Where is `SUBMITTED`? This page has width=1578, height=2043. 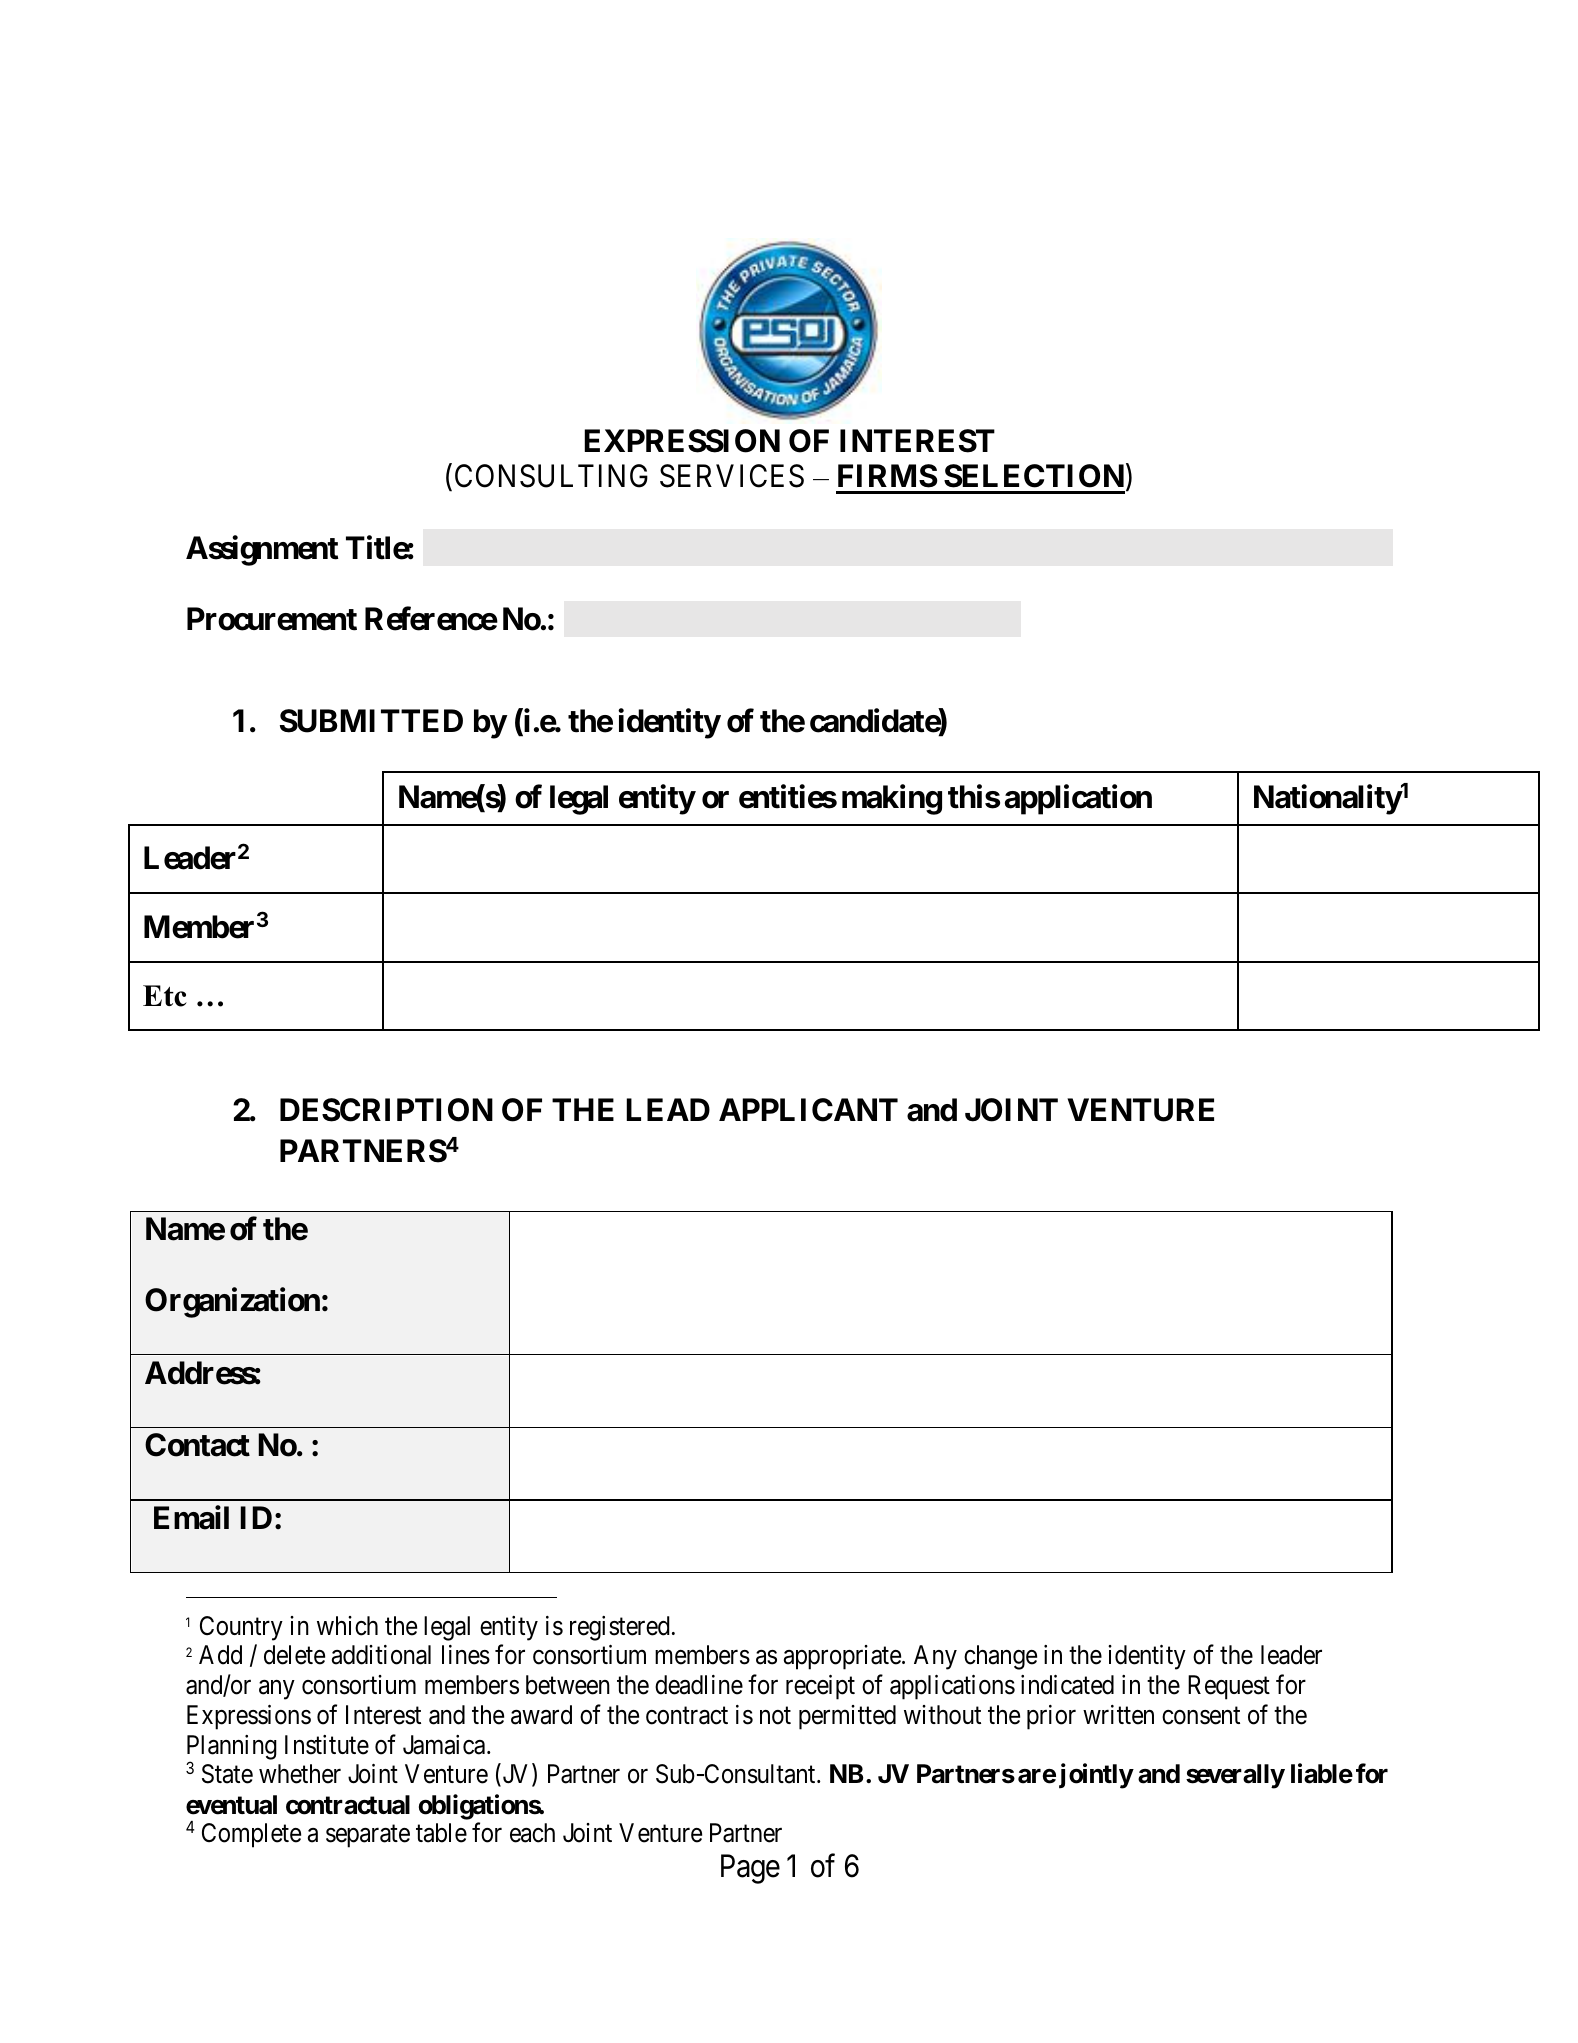
SUBMITTED is located at coordinates (371, 721).
